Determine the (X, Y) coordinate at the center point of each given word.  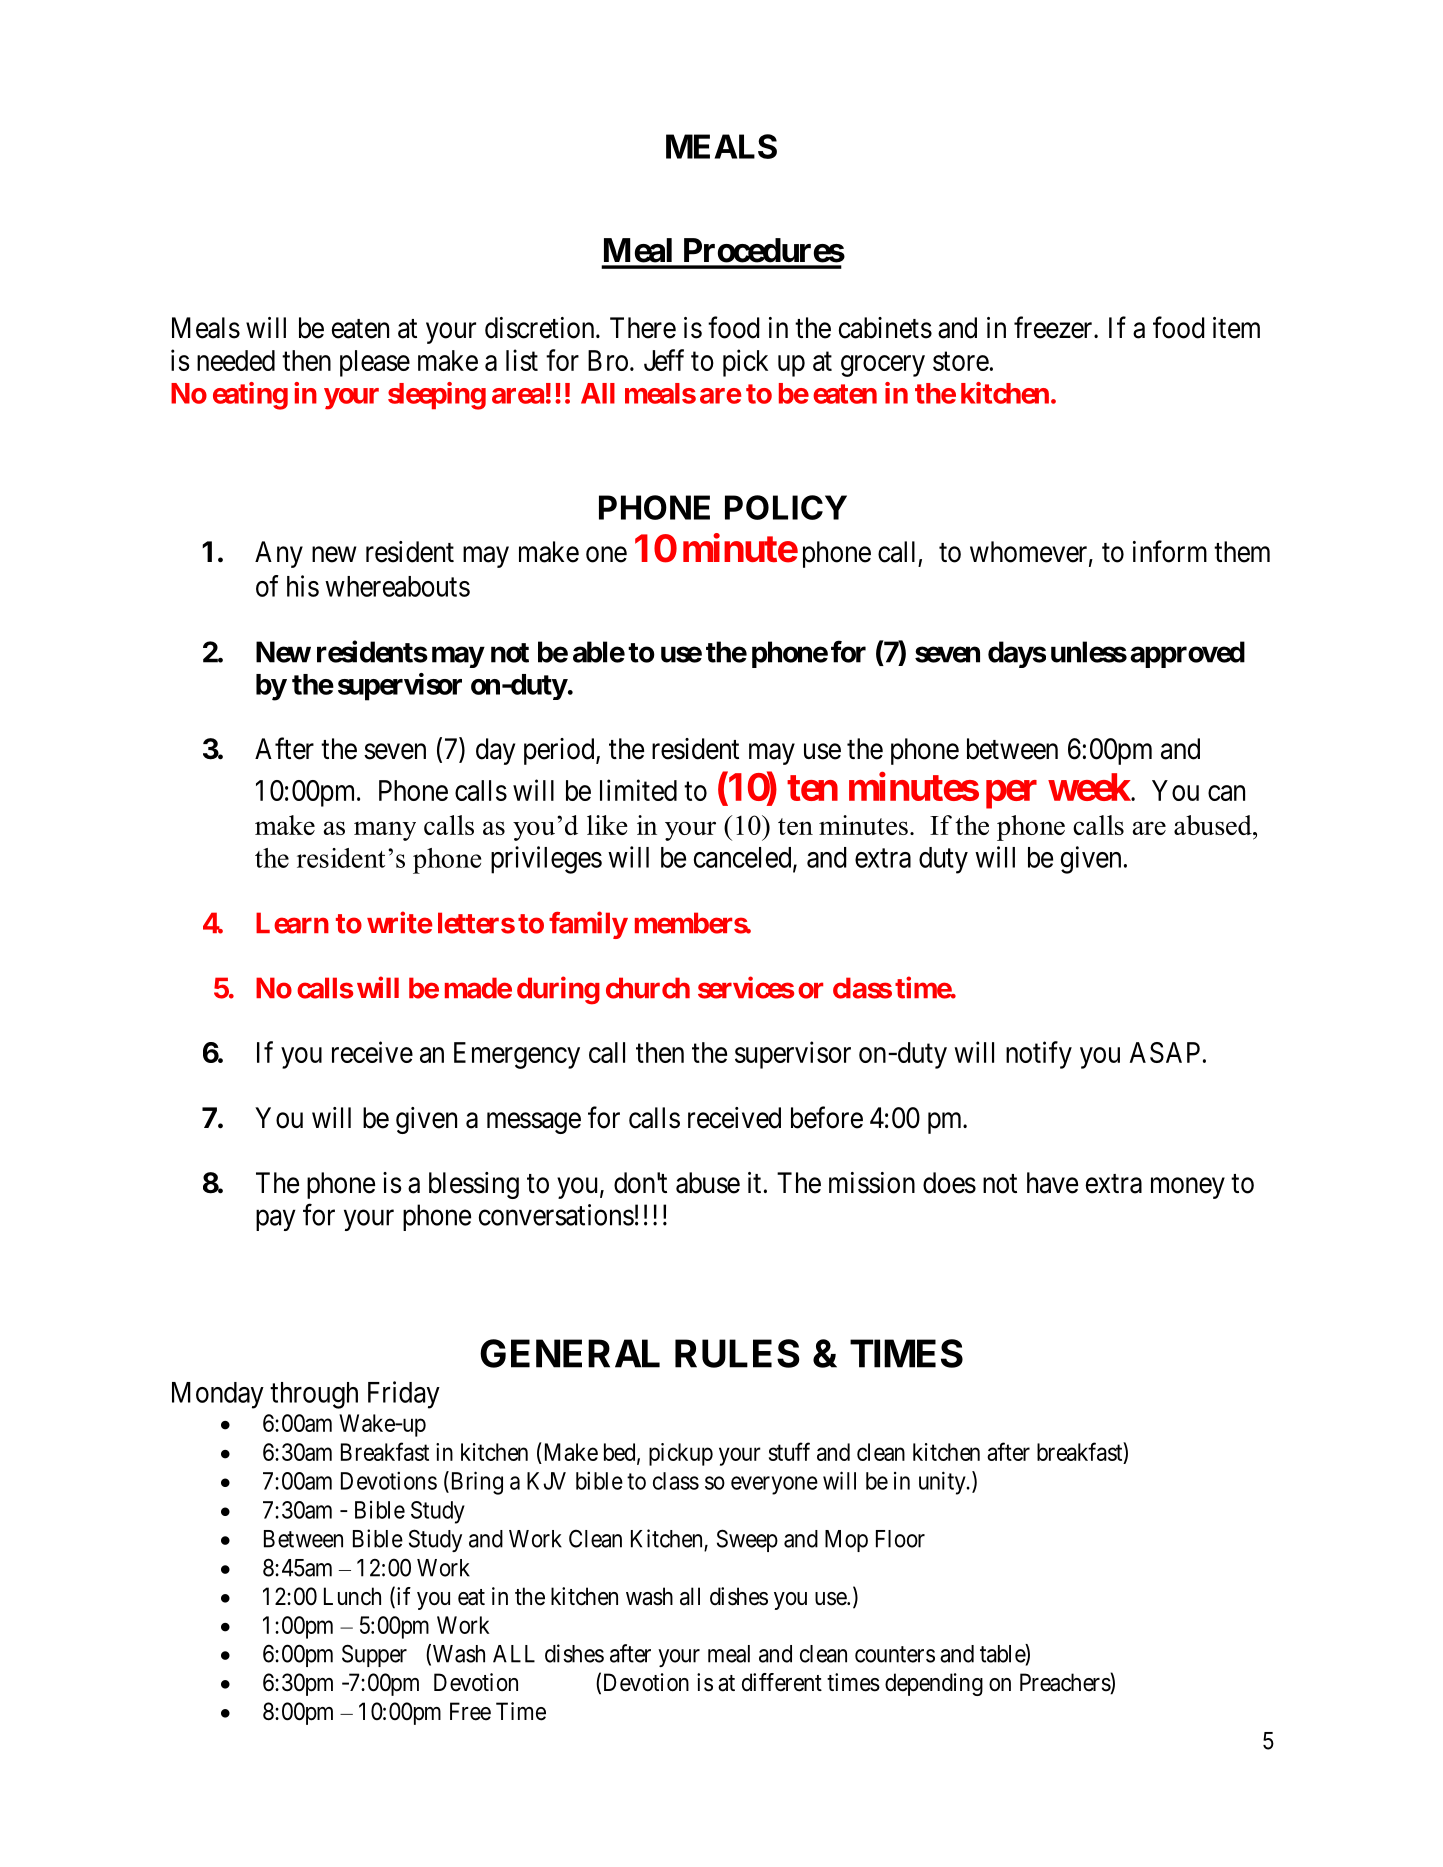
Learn (292, 923)
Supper (374, 1655)
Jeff (664, 360)
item (1236, 328)
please (375, 363)
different (782, 1682)
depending (934, 1684)
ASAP (1165, 1052)
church (648, 988)
